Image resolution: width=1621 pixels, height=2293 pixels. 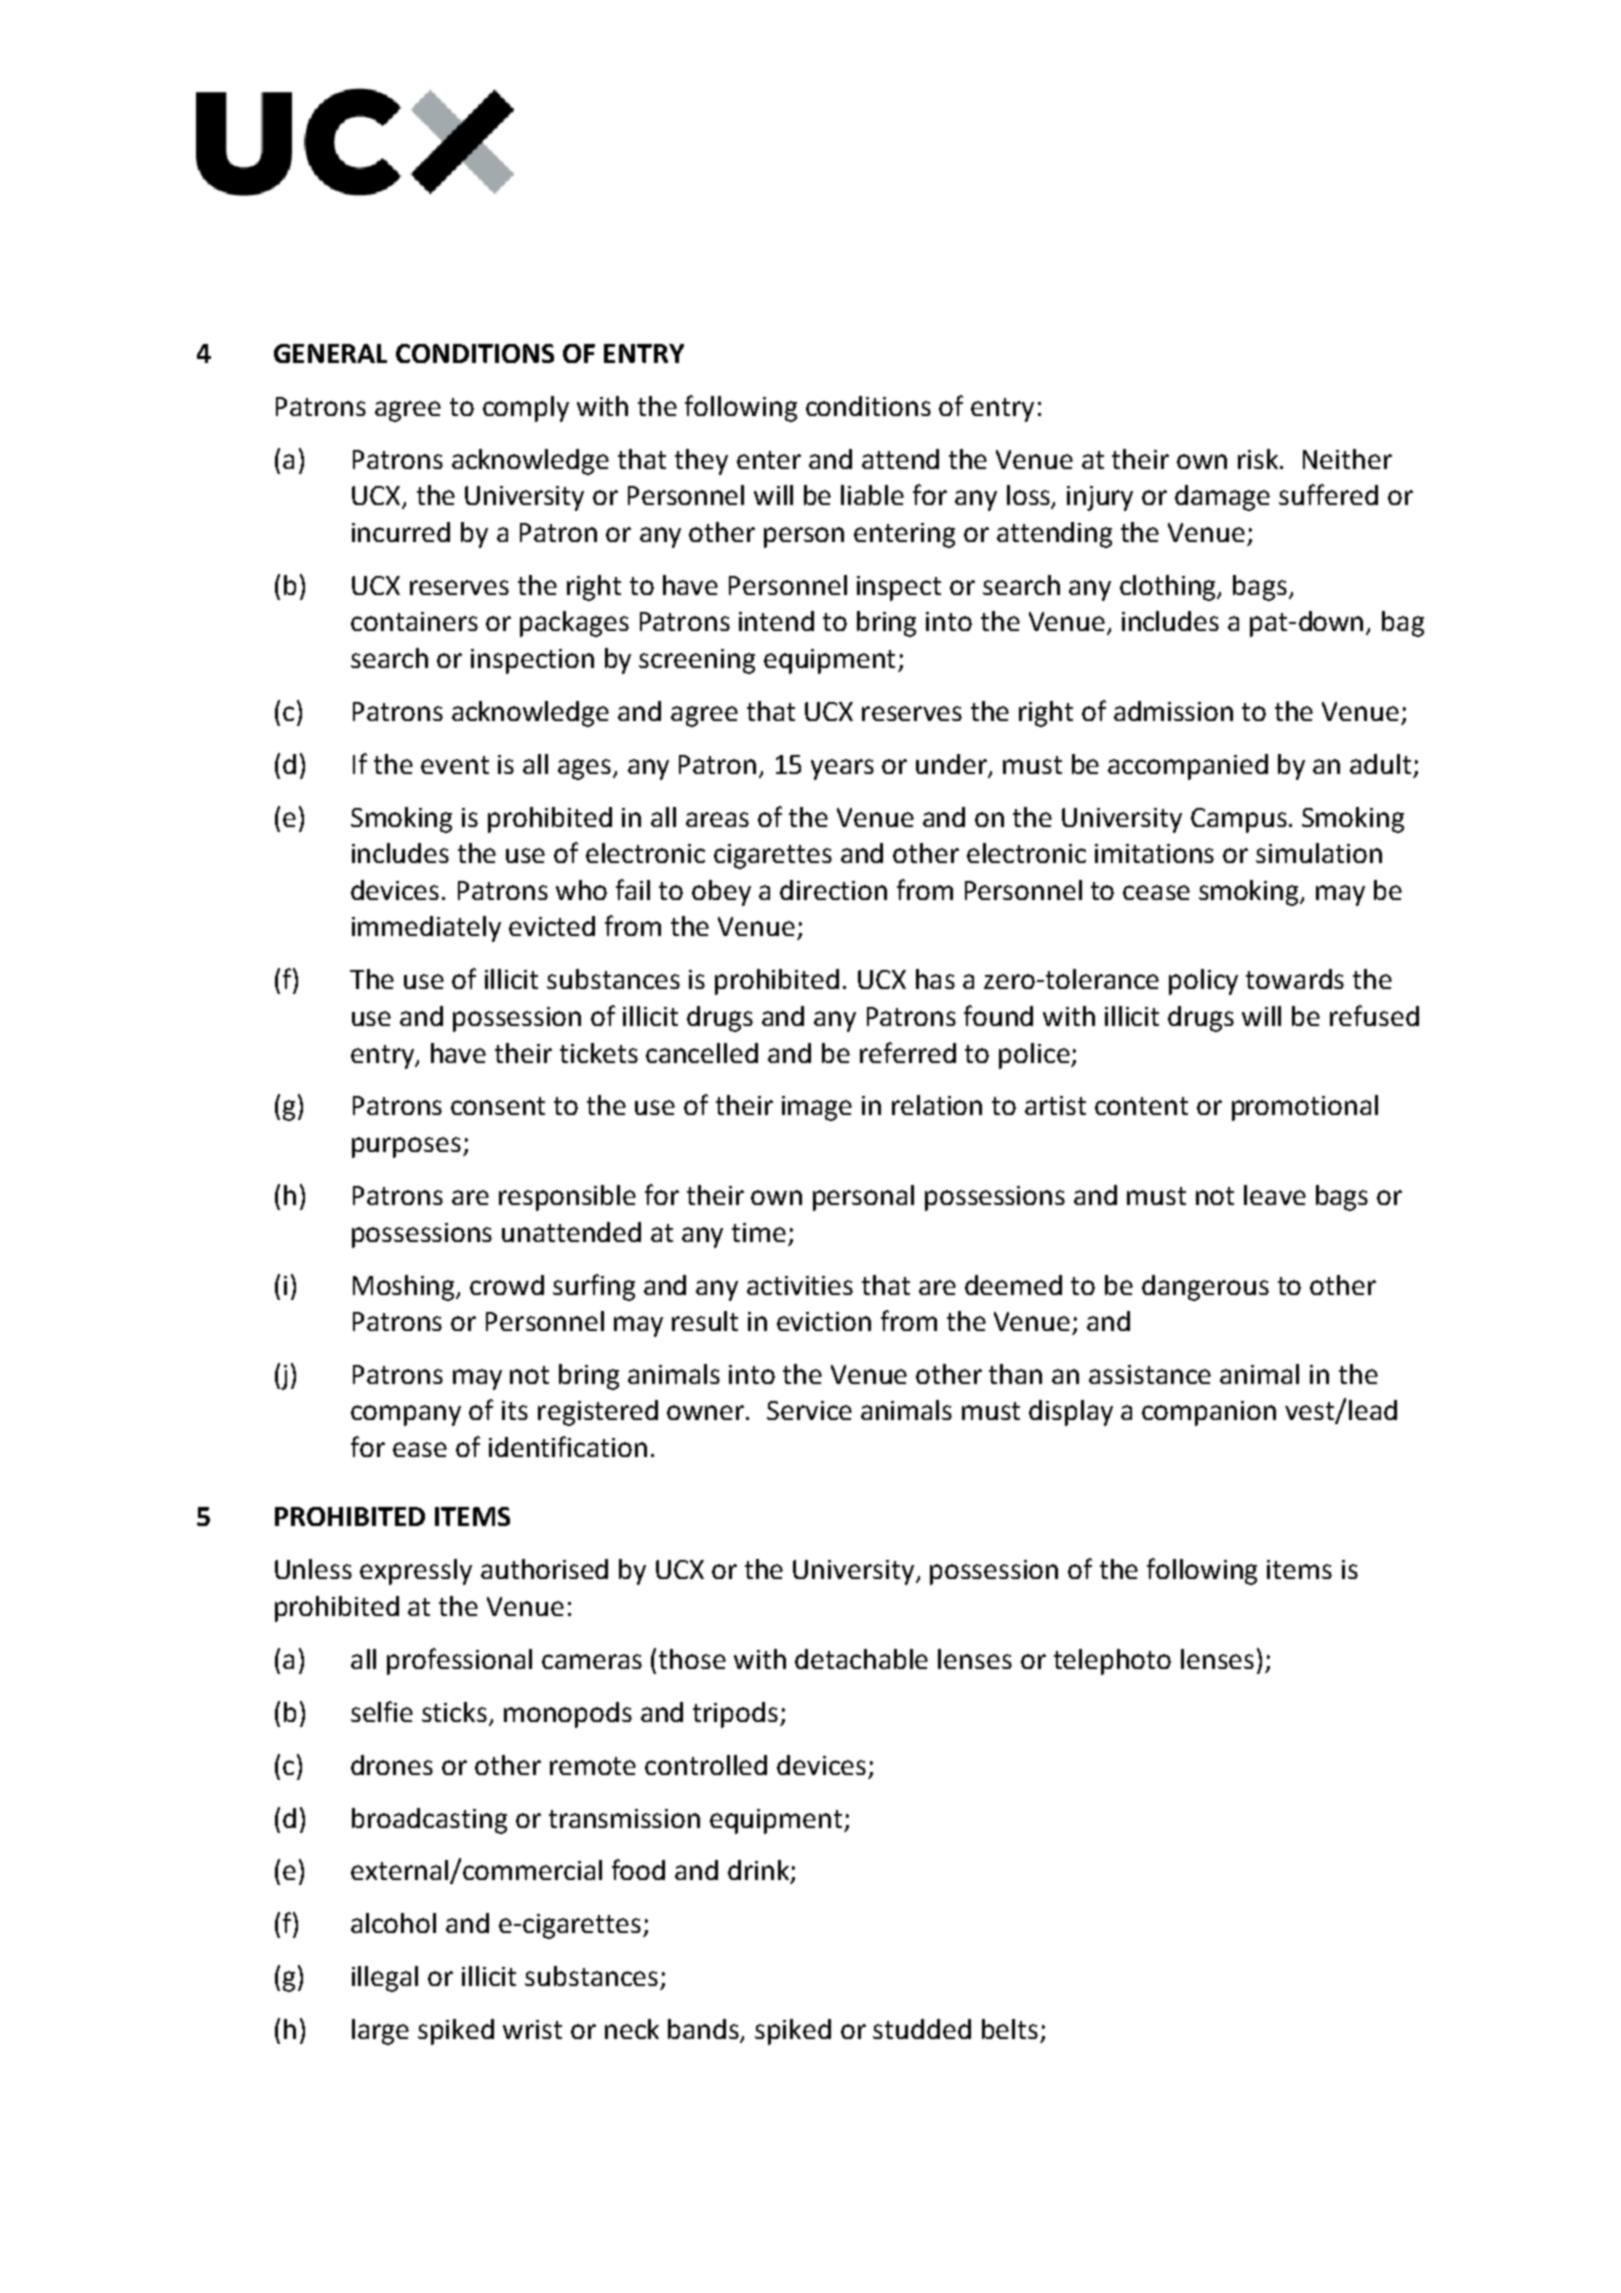 I want to click on Campus, so click(x=1239, y=820).
